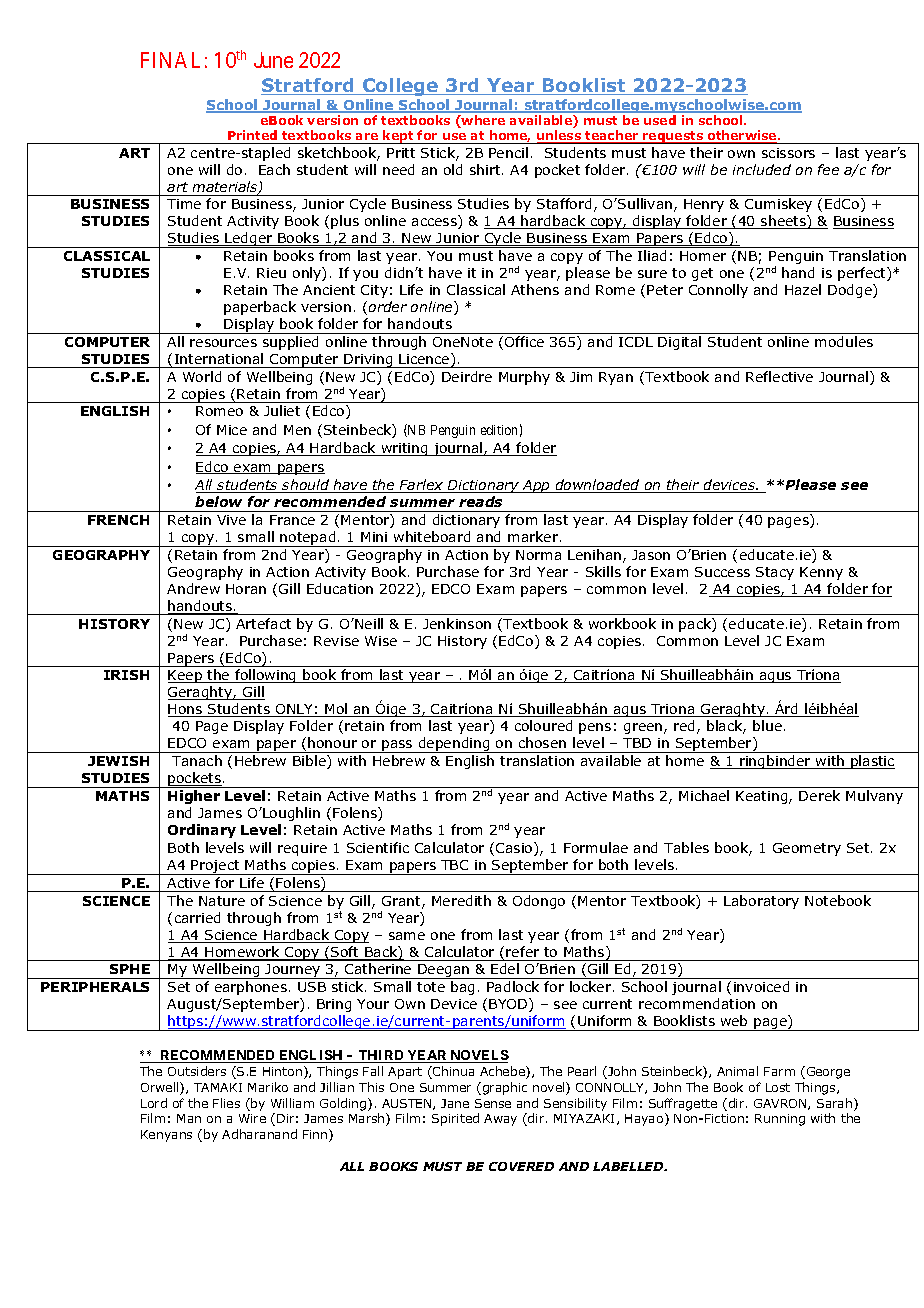  I want to click on Printed, so click(252, 135).
